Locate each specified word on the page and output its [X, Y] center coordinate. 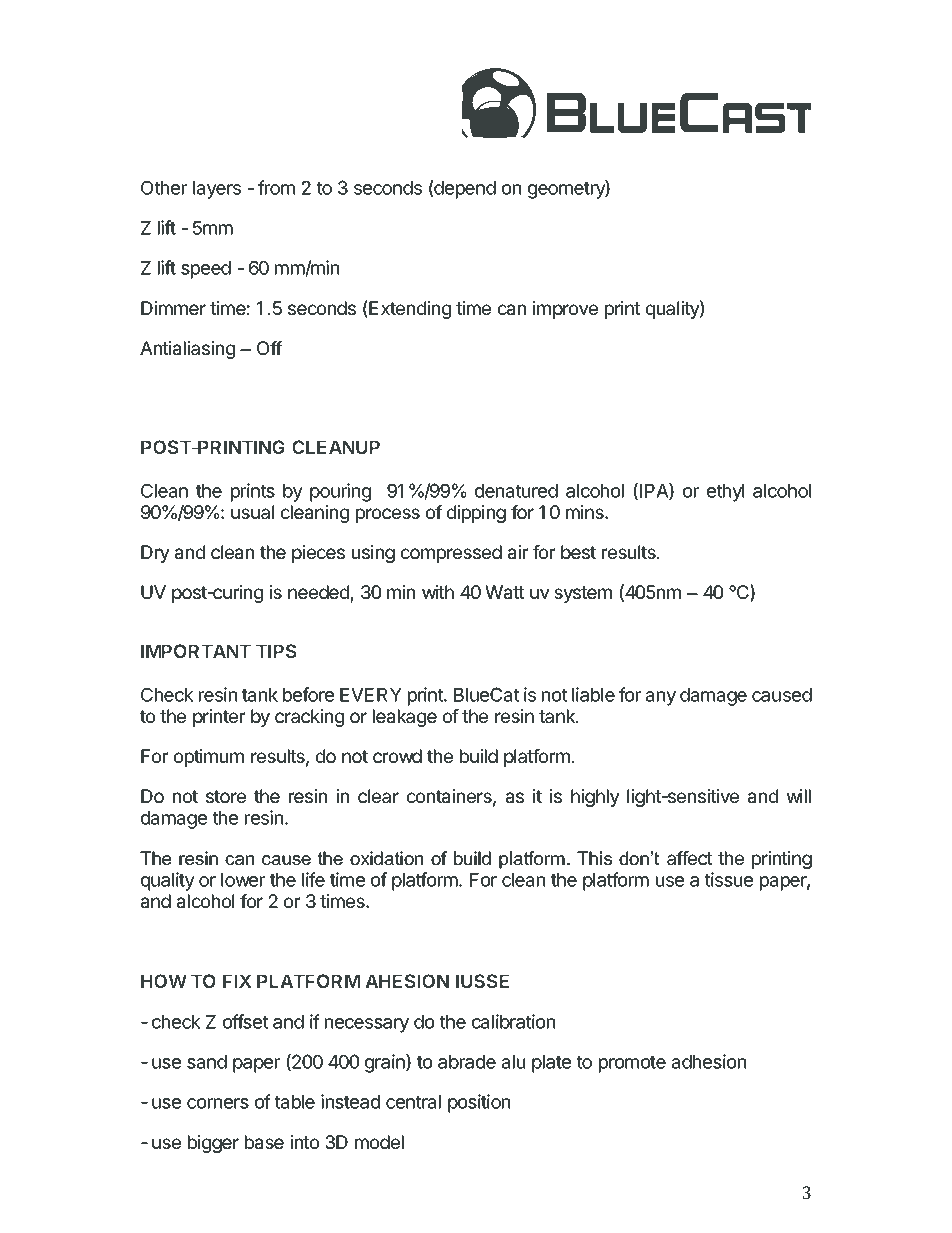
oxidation [386, 858]
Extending [410, 310]
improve [565, 310]
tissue [728, 879]
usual [252, 512]
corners [218, 1103]
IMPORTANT [196, 651]
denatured [516, 491]
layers [217, 190]
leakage [405, 718]
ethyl [725, 493]
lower [243, 880]
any [661, 698]
